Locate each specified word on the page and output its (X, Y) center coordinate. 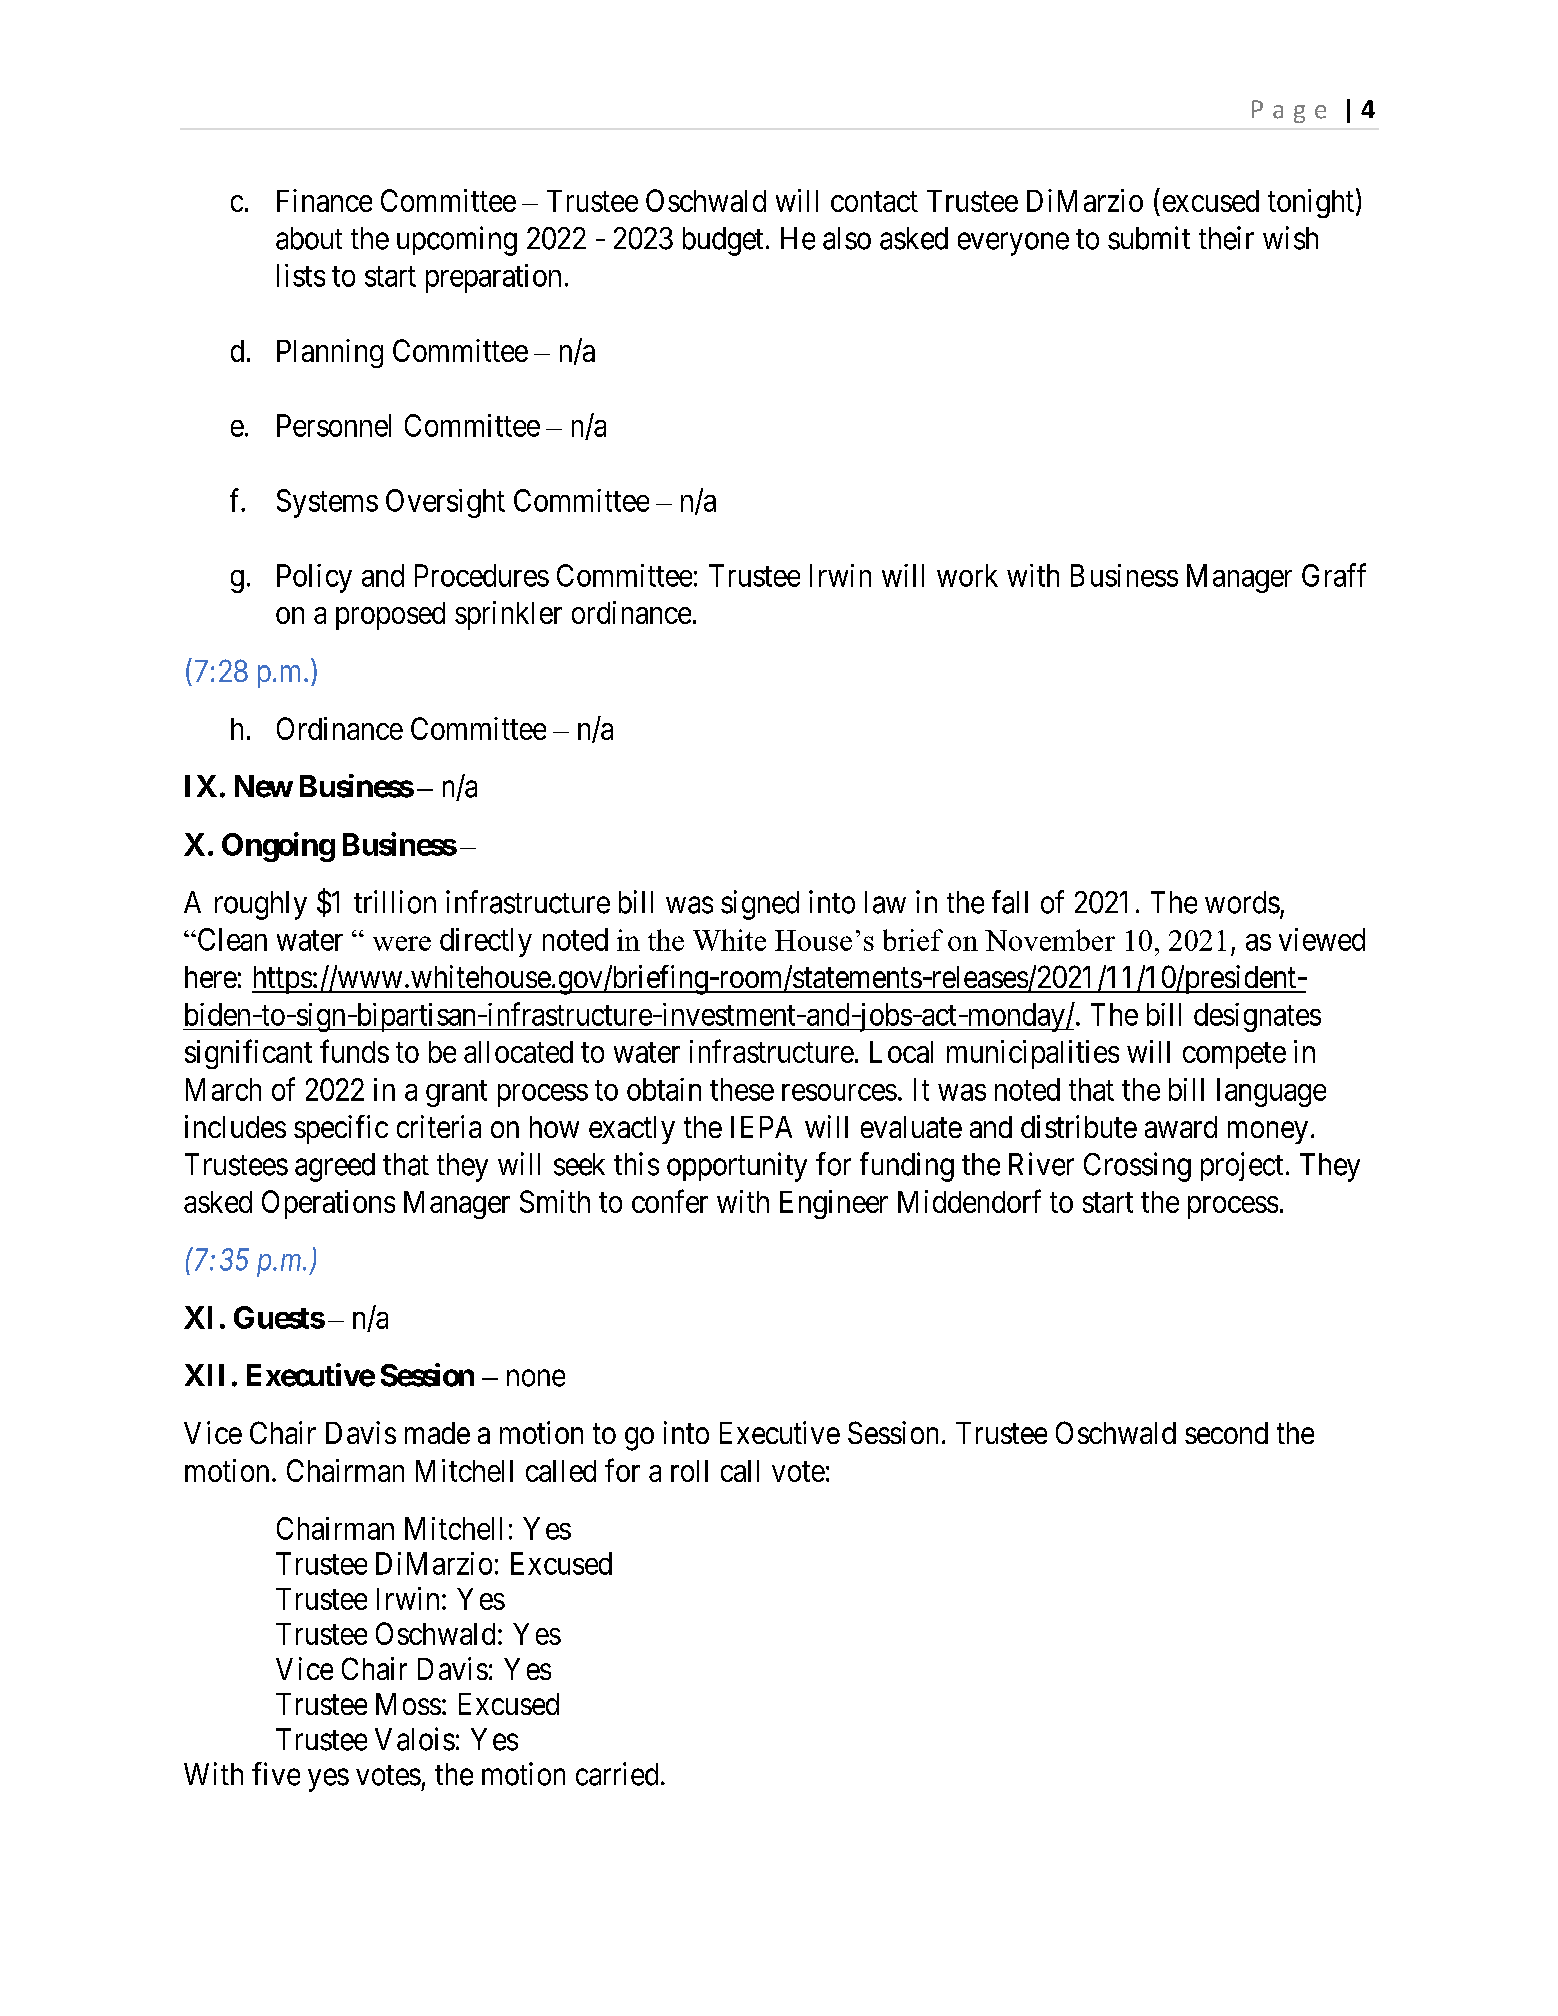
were (402, 943)
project (1242, 1166)
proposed (390, 616)
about (309, 238)
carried (617, 1774)
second (1226, 1433)
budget (723, 241)
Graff (1334, 575)
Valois (415, 1739)
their (1226, 238)
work (967, 575)
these (742, 1089)
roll (689, 1471)
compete (1234, 1056)
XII (204, 1375)
